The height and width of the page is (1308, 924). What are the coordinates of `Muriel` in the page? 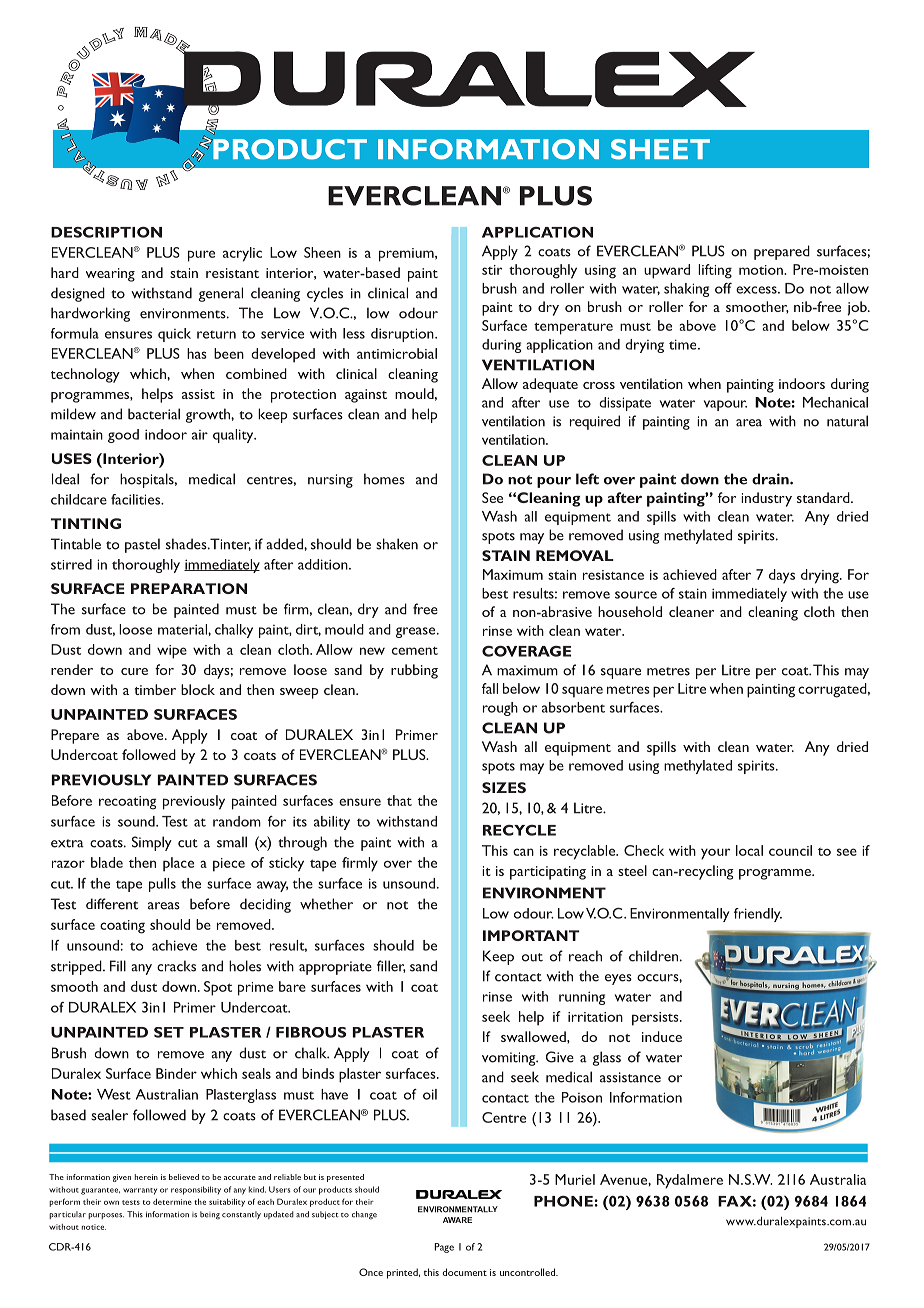 It's located at (575, 1179).
